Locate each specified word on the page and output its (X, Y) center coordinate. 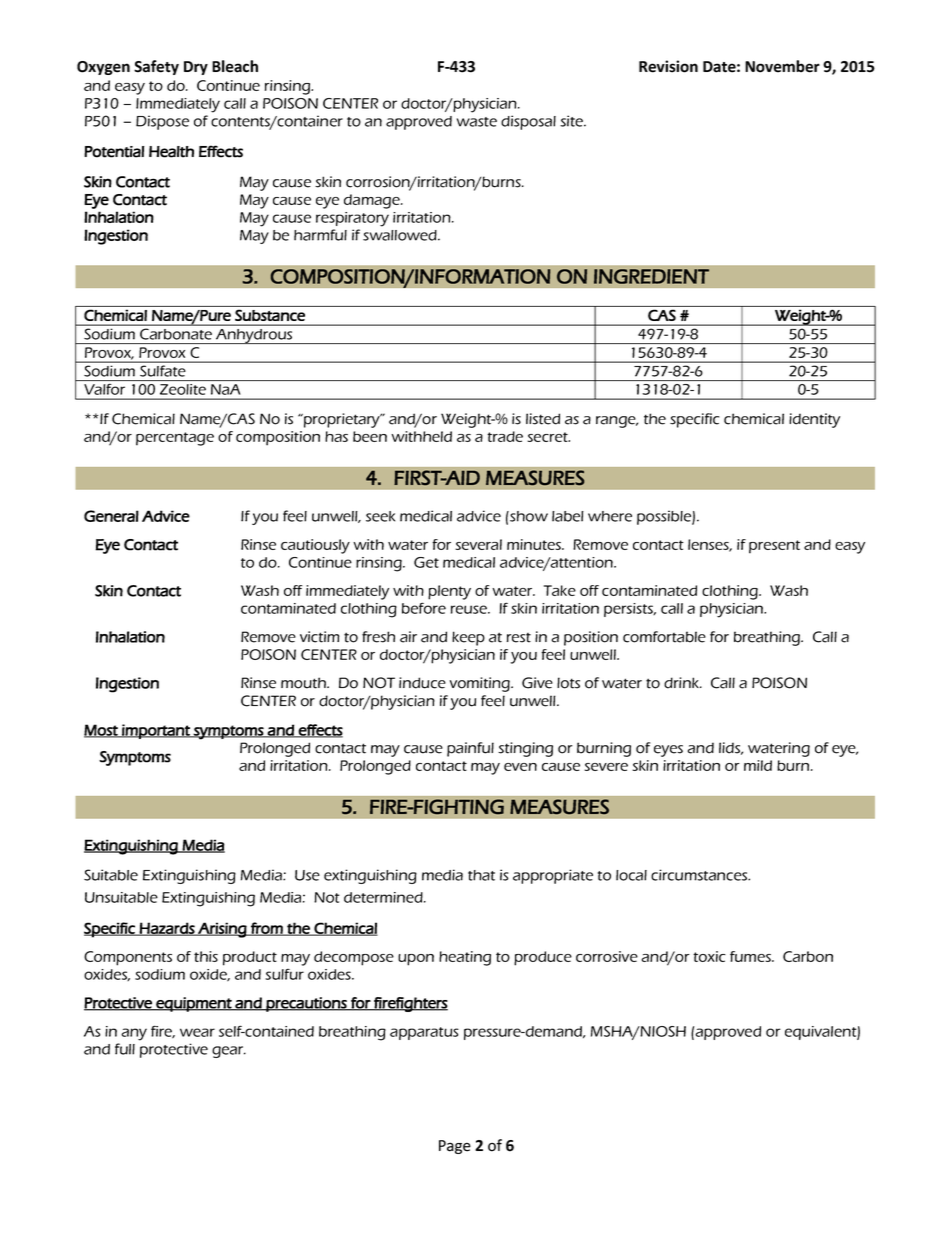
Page (455, 1147)
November (782, 66)
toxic (709, 956)
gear (229, 1052)
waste (477, 122)
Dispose (162, 122)
